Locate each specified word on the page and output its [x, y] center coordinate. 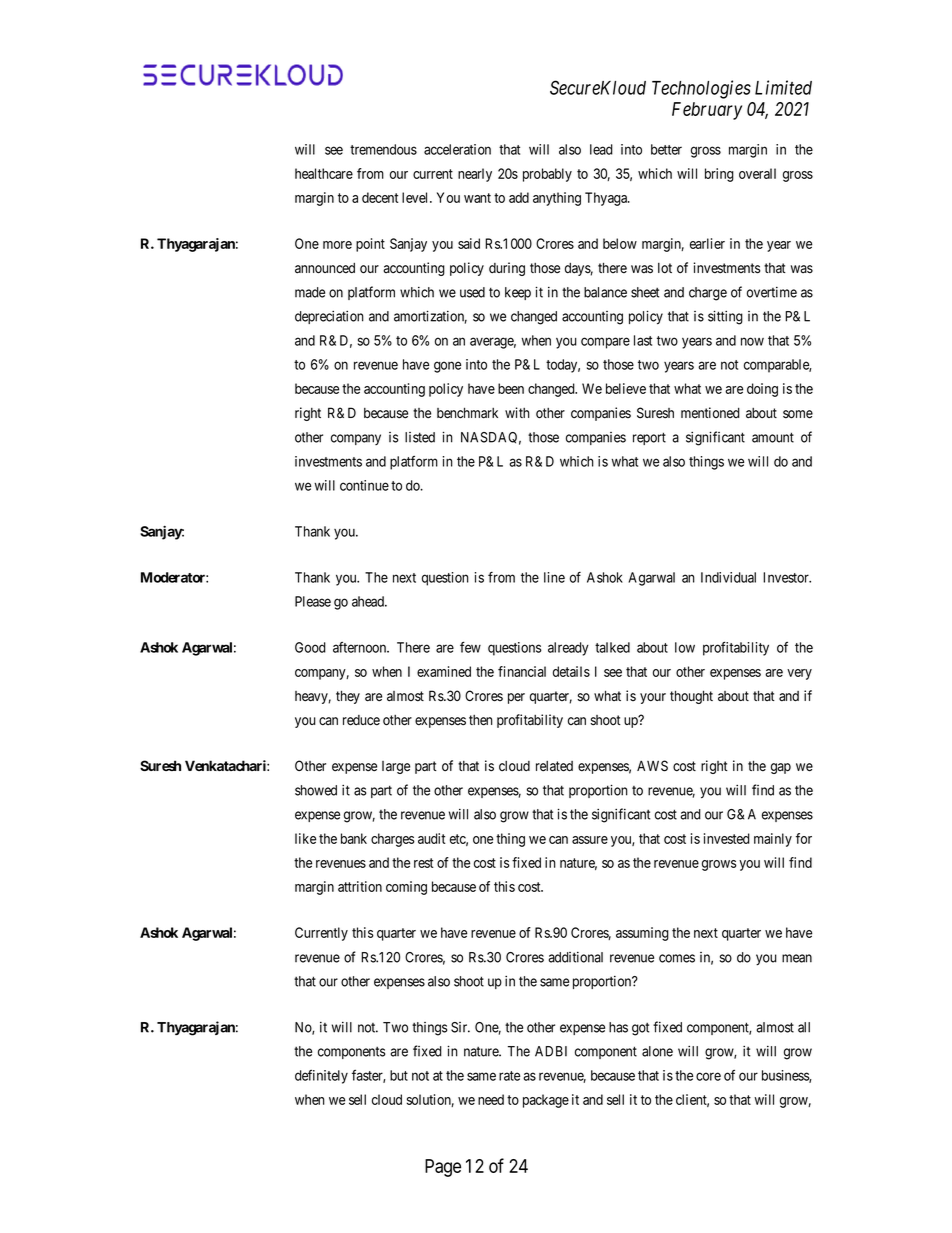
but [399, 1075]
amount [773, 437]
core [708, 1076]
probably [547, 175]
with [517, 412]
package [546, 1101]
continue [364, 485]
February [707, 111]
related [554, 766]
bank [354, 838]
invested [727, 838]
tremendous [383, 149]
